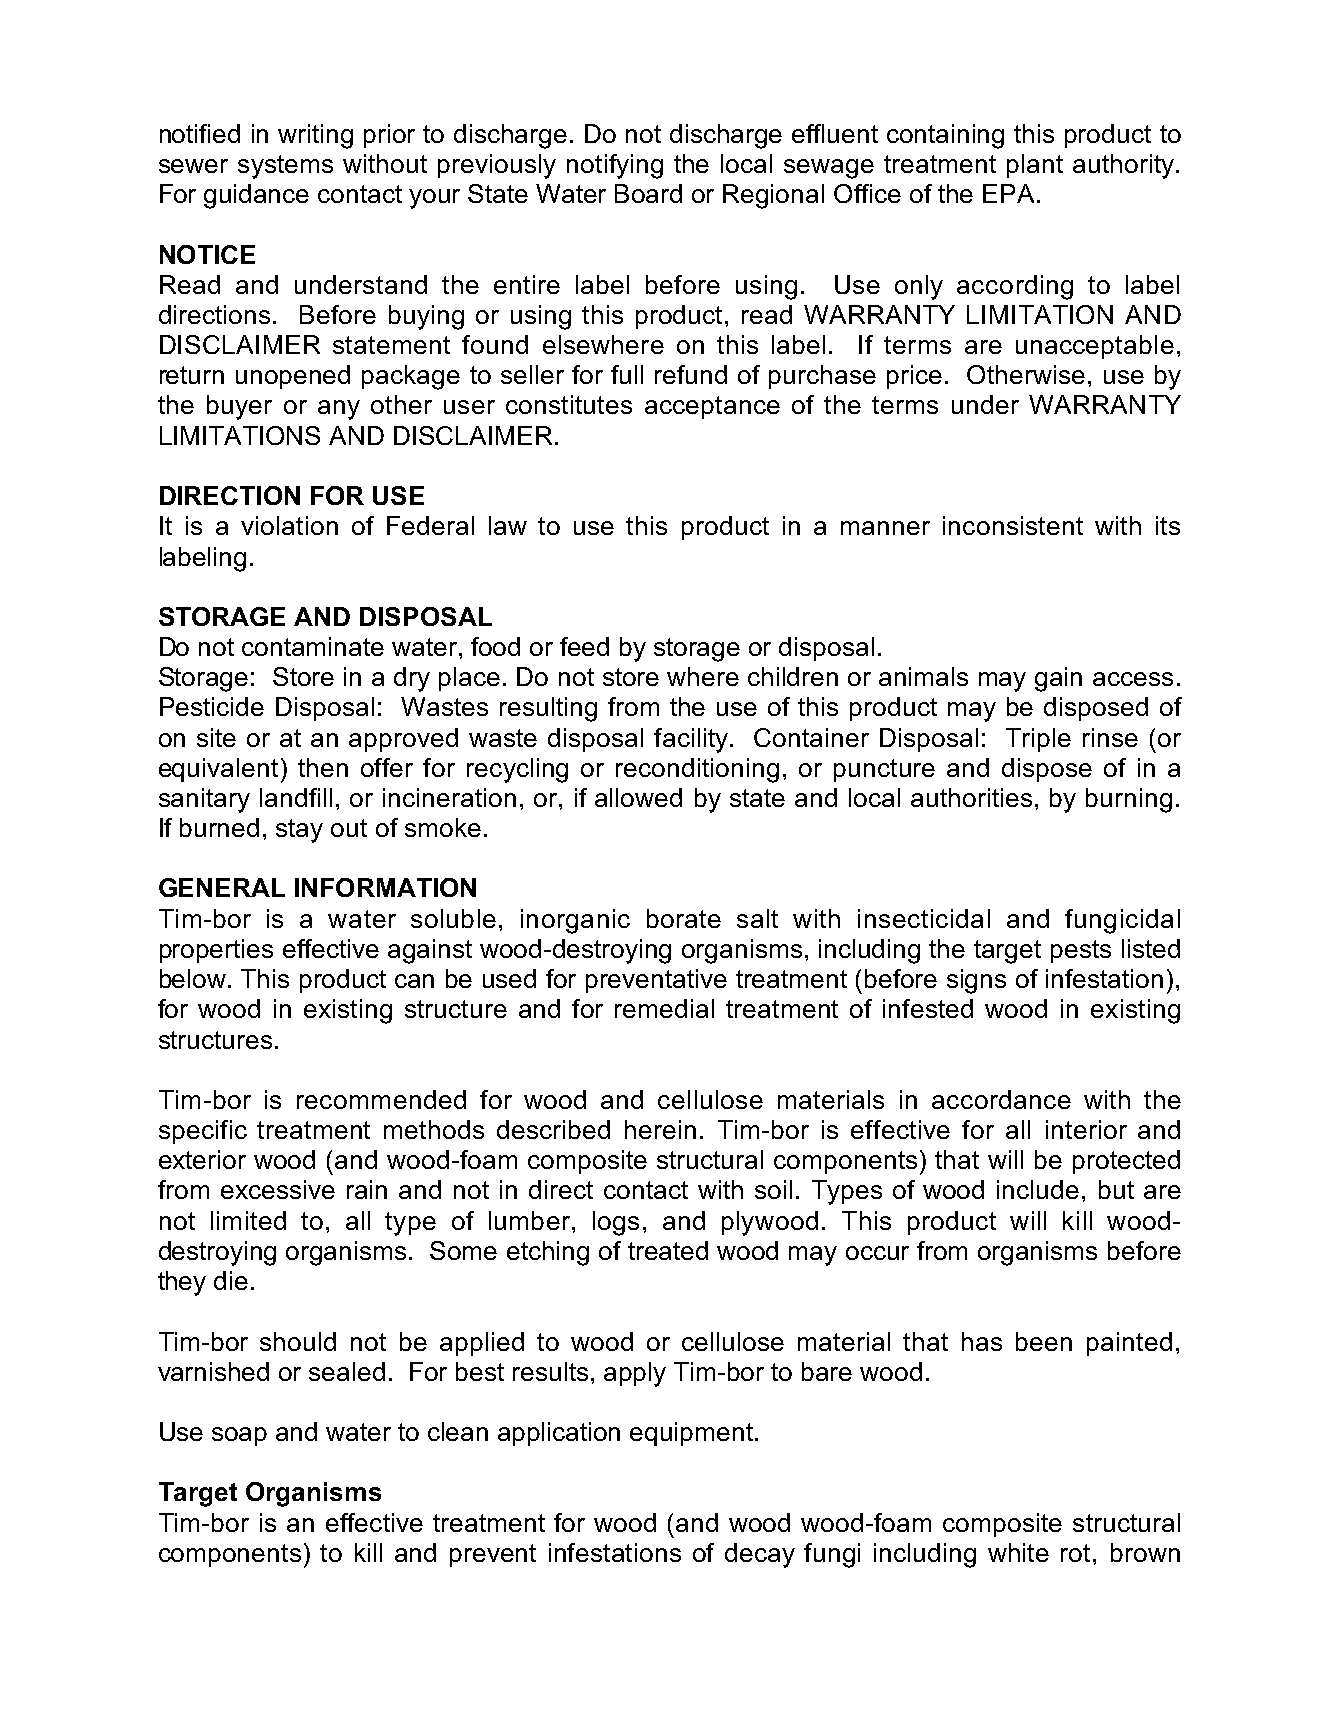  Describe the element at coordinates (1013, 525) in the screenshot. I see `inconsistent` at that location.
